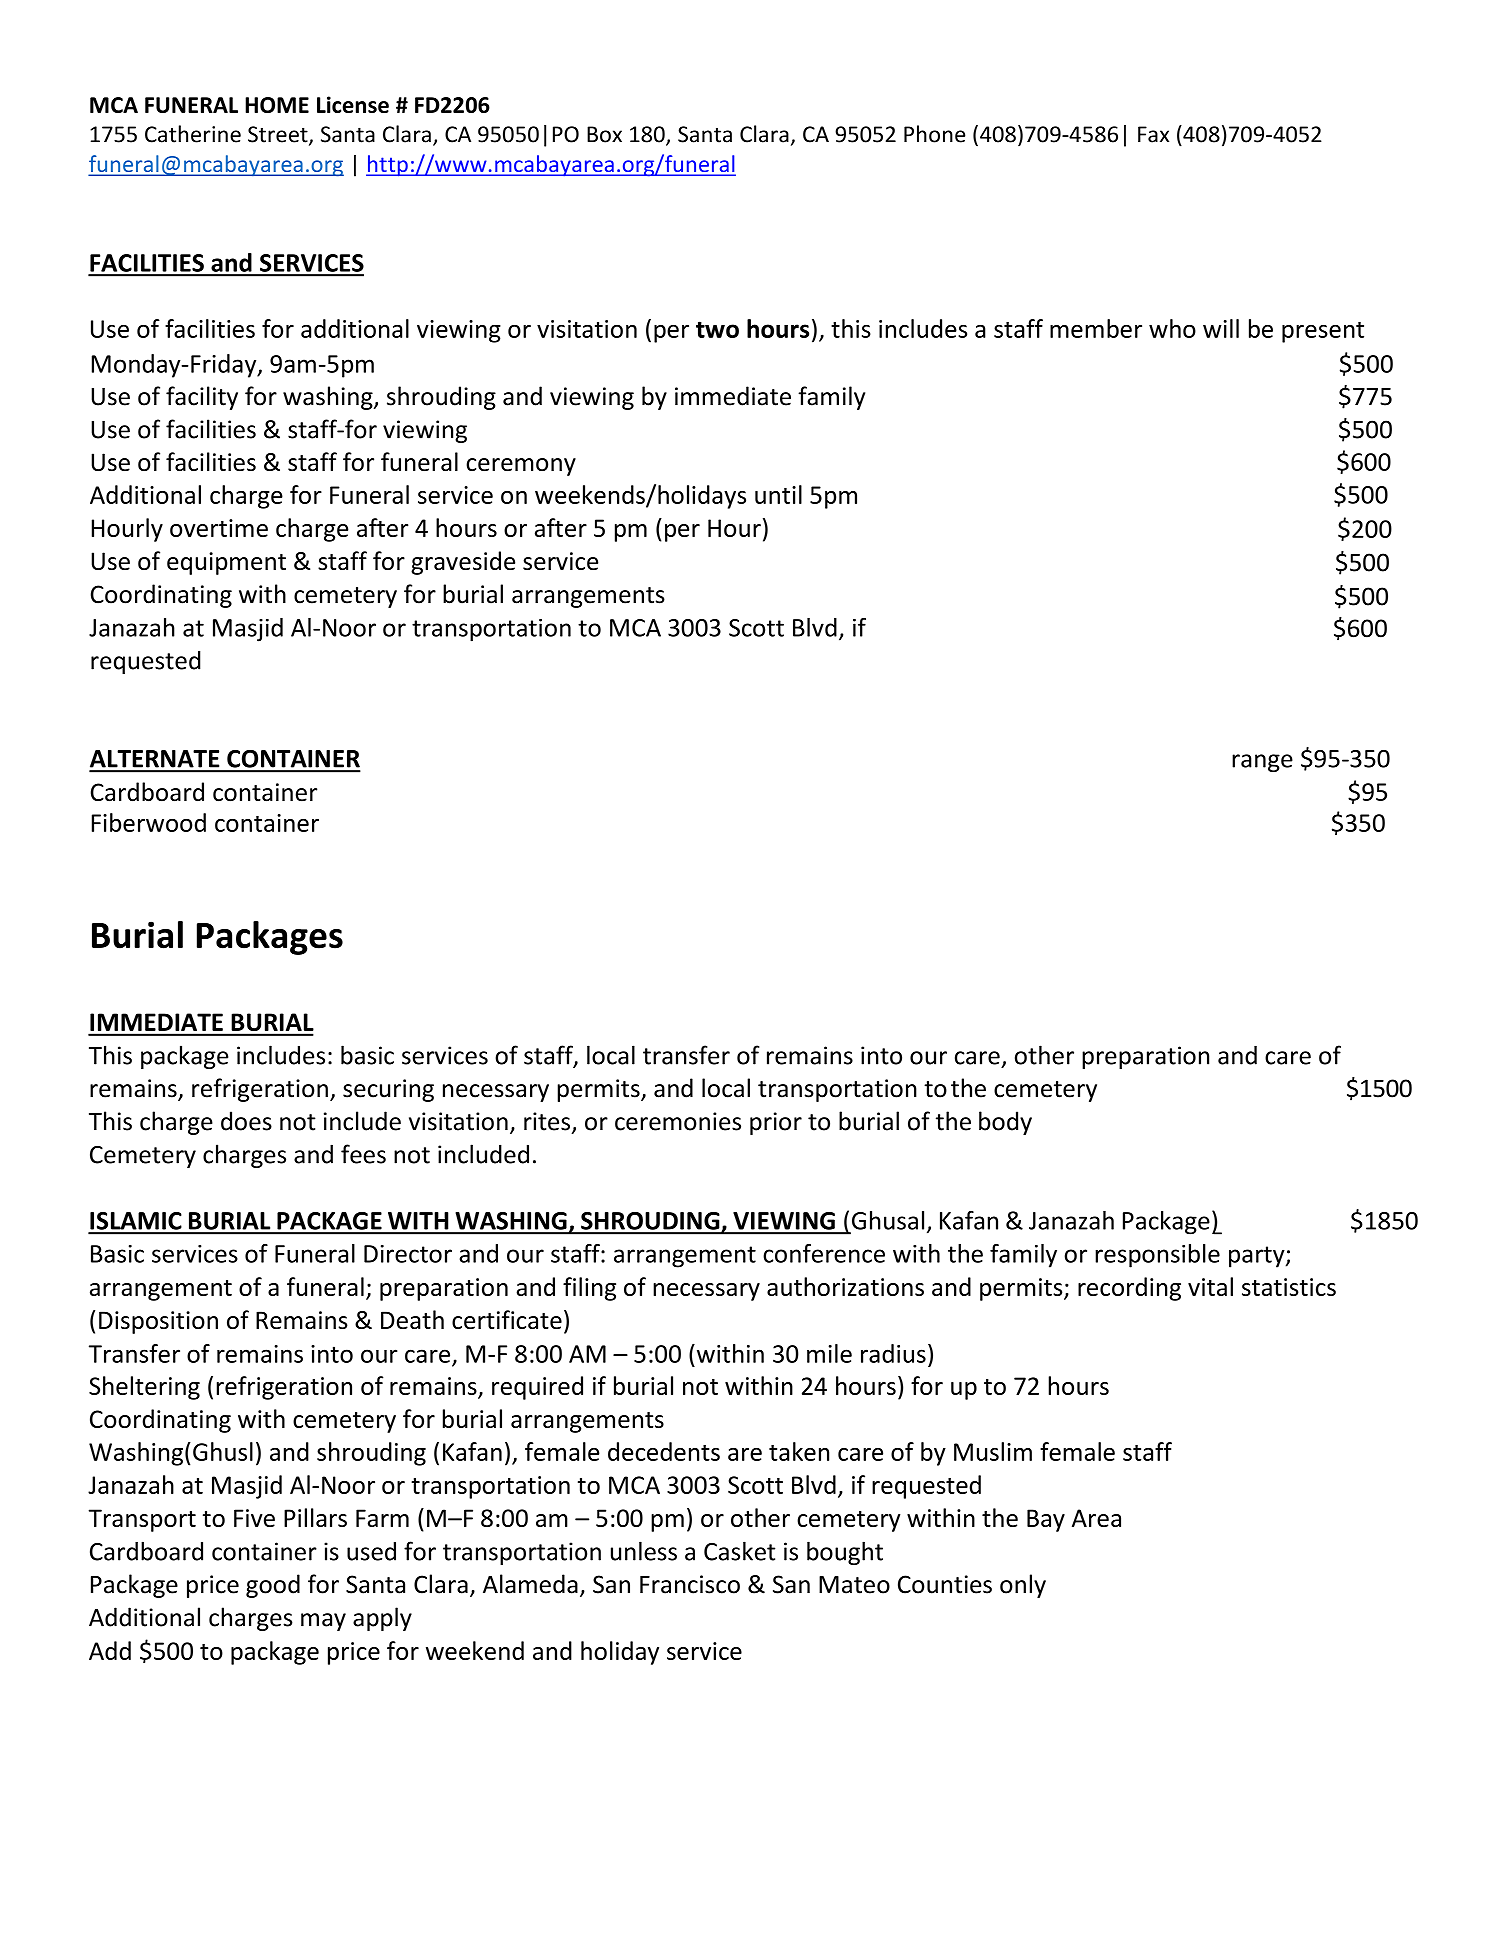 The image size is (1507, 1950). I want to click on conference, so click(824, 1253).
